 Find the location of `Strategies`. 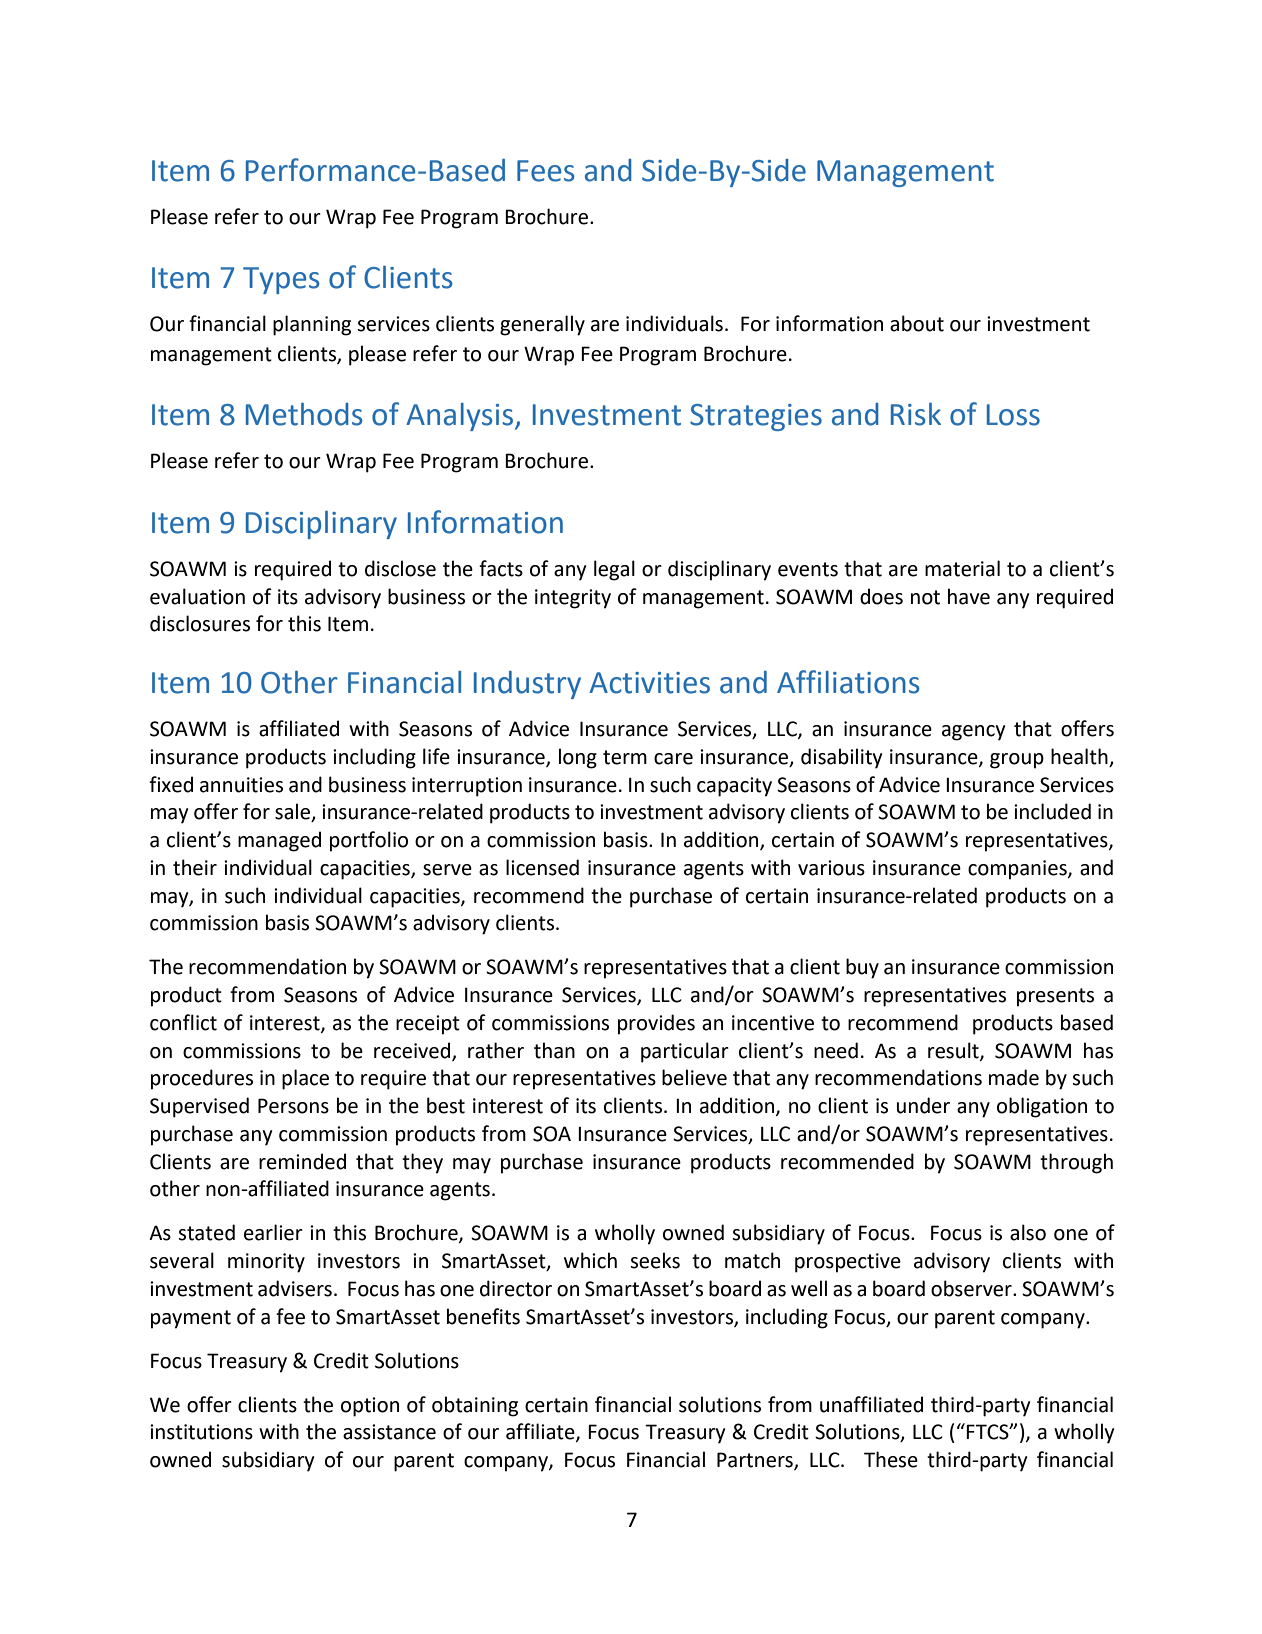

Strategies is located at coordinates (756, 417).
